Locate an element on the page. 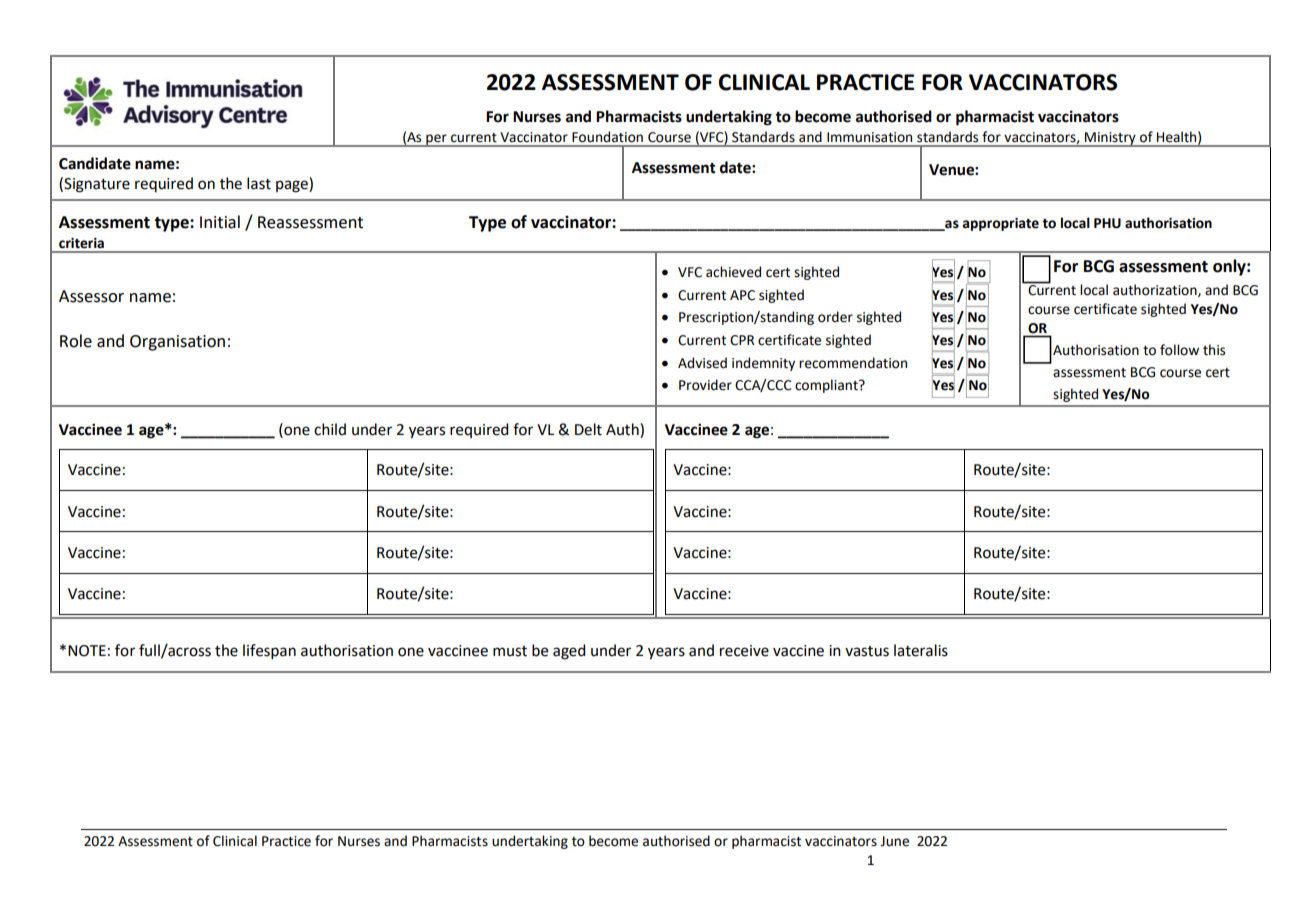  lateralis is located at coordinates (921, 650).
